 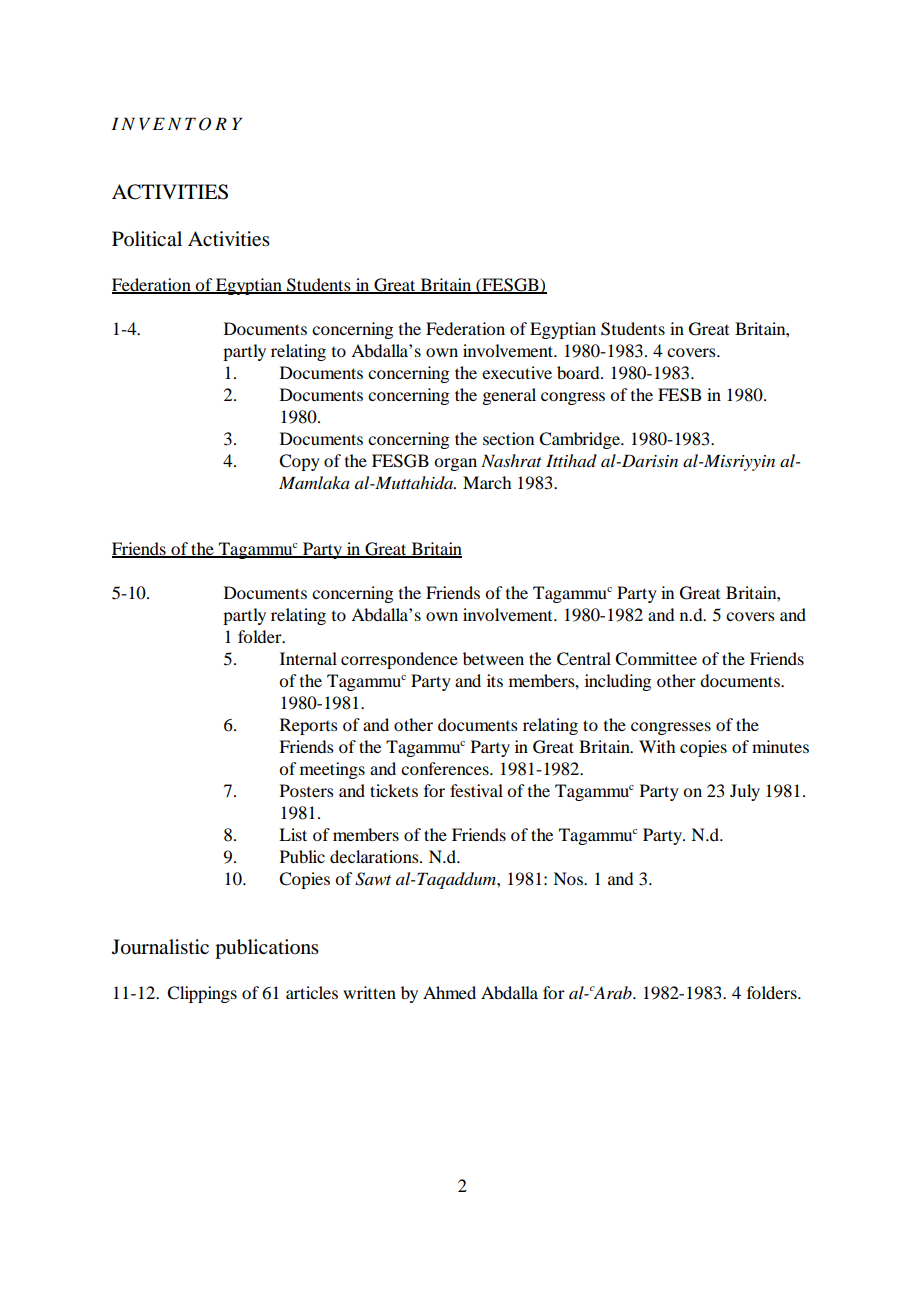 What do you see at coordinates (299, 462) in the screenshot?
I see `Copy` at bounding box center [299, 462].
